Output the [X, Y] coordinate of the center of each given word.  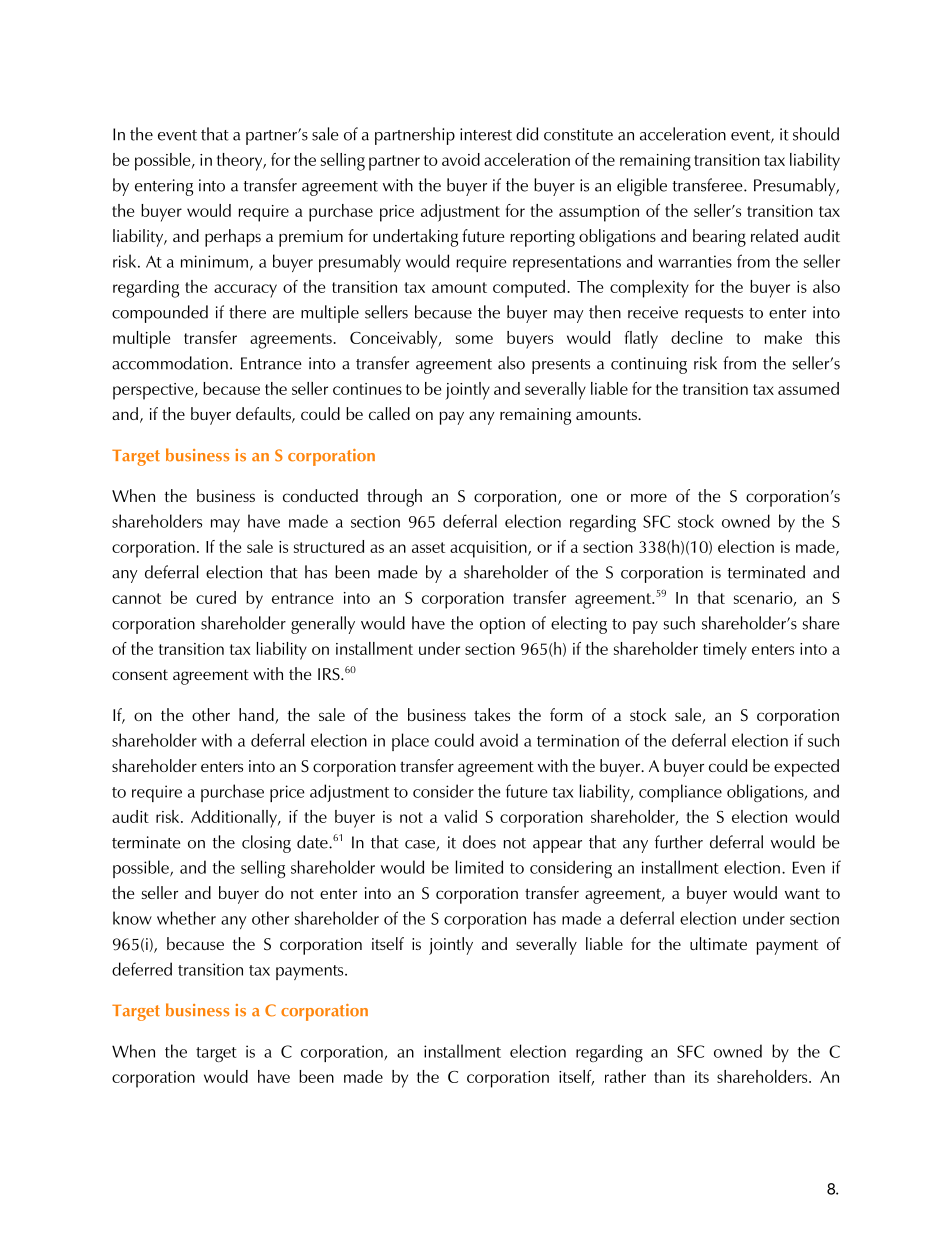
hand [257, 716]
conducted [320, 495]
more [649, 497]
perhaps [233, 238]
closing [266, 844]
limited [479, 867]
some [474, 339]
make [783, 337]
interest [486, 134]
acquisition [489, 549]
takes [492, 714]
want [802, 894]
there [247, 312]
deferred [142, 969]
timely [725, 651]
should [816, 134]
